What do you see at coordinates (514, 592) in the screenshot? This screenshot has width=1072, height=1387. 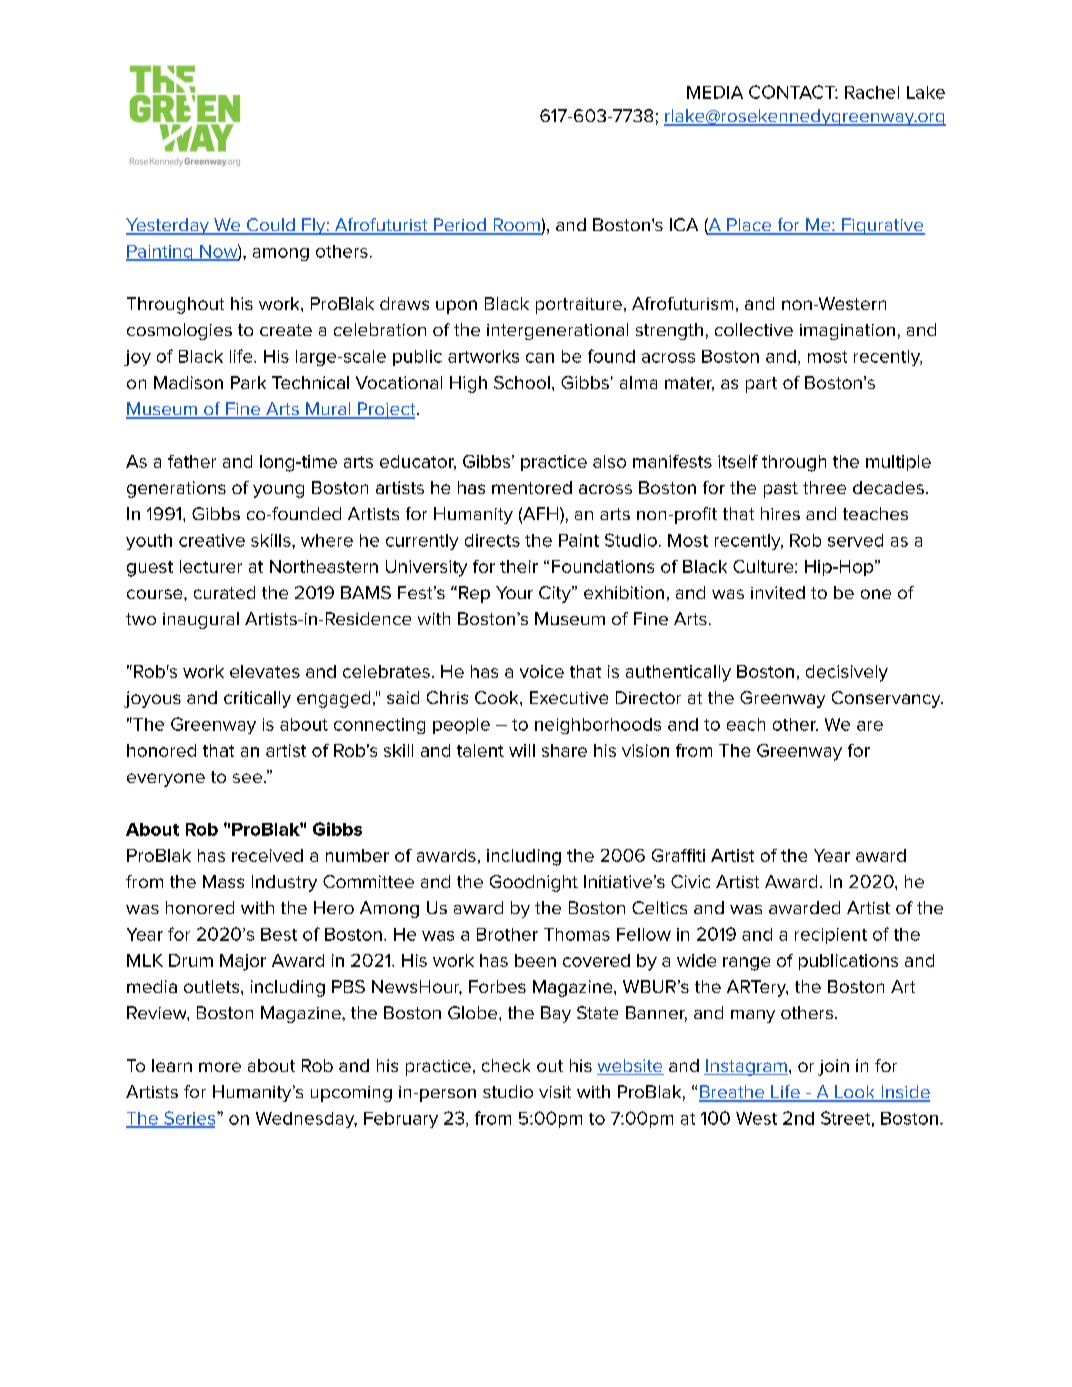 I see `Your` at bounding box center [514, 592].
